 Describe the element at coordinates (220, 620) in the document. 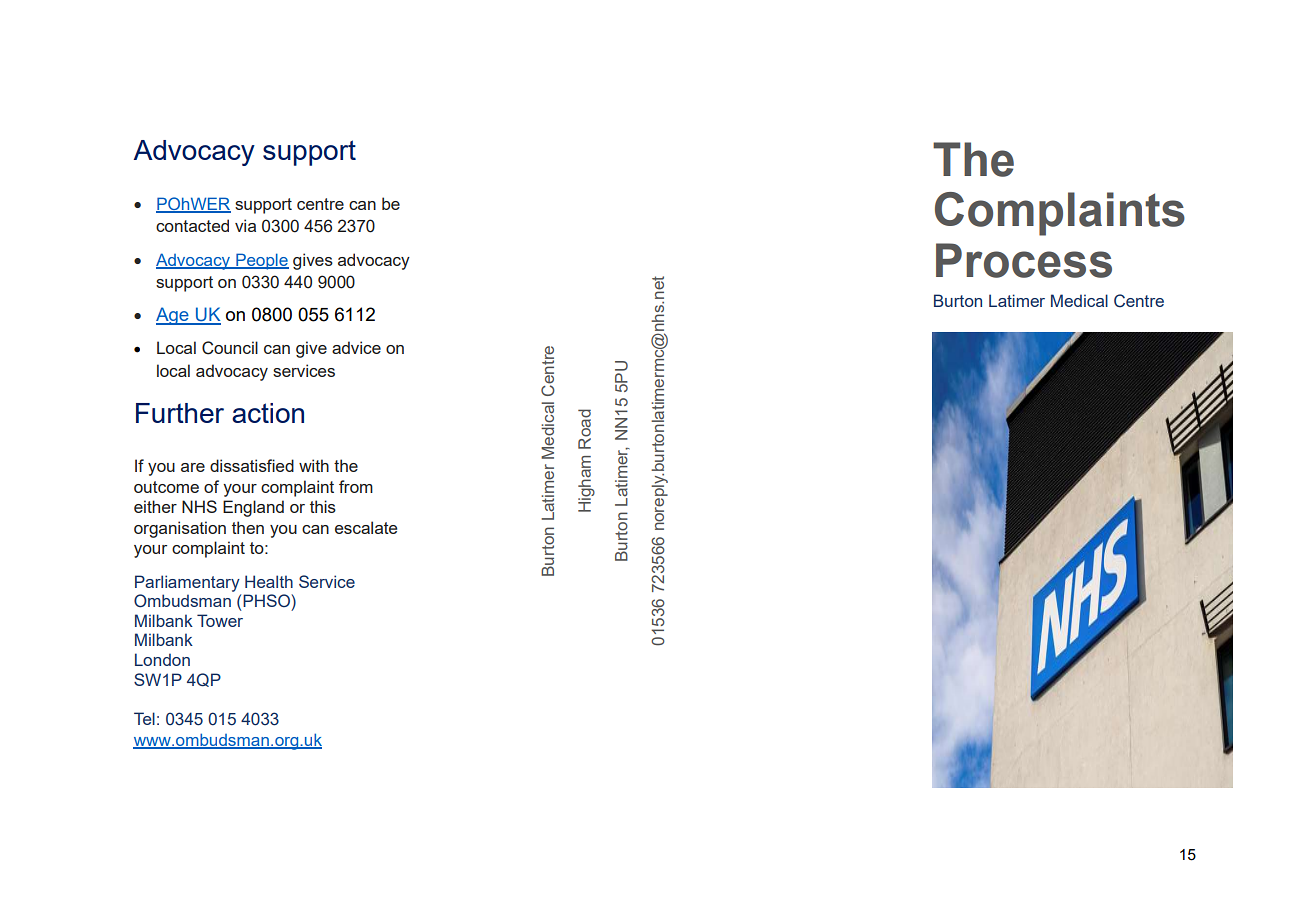

I see `Tower` at that location.
